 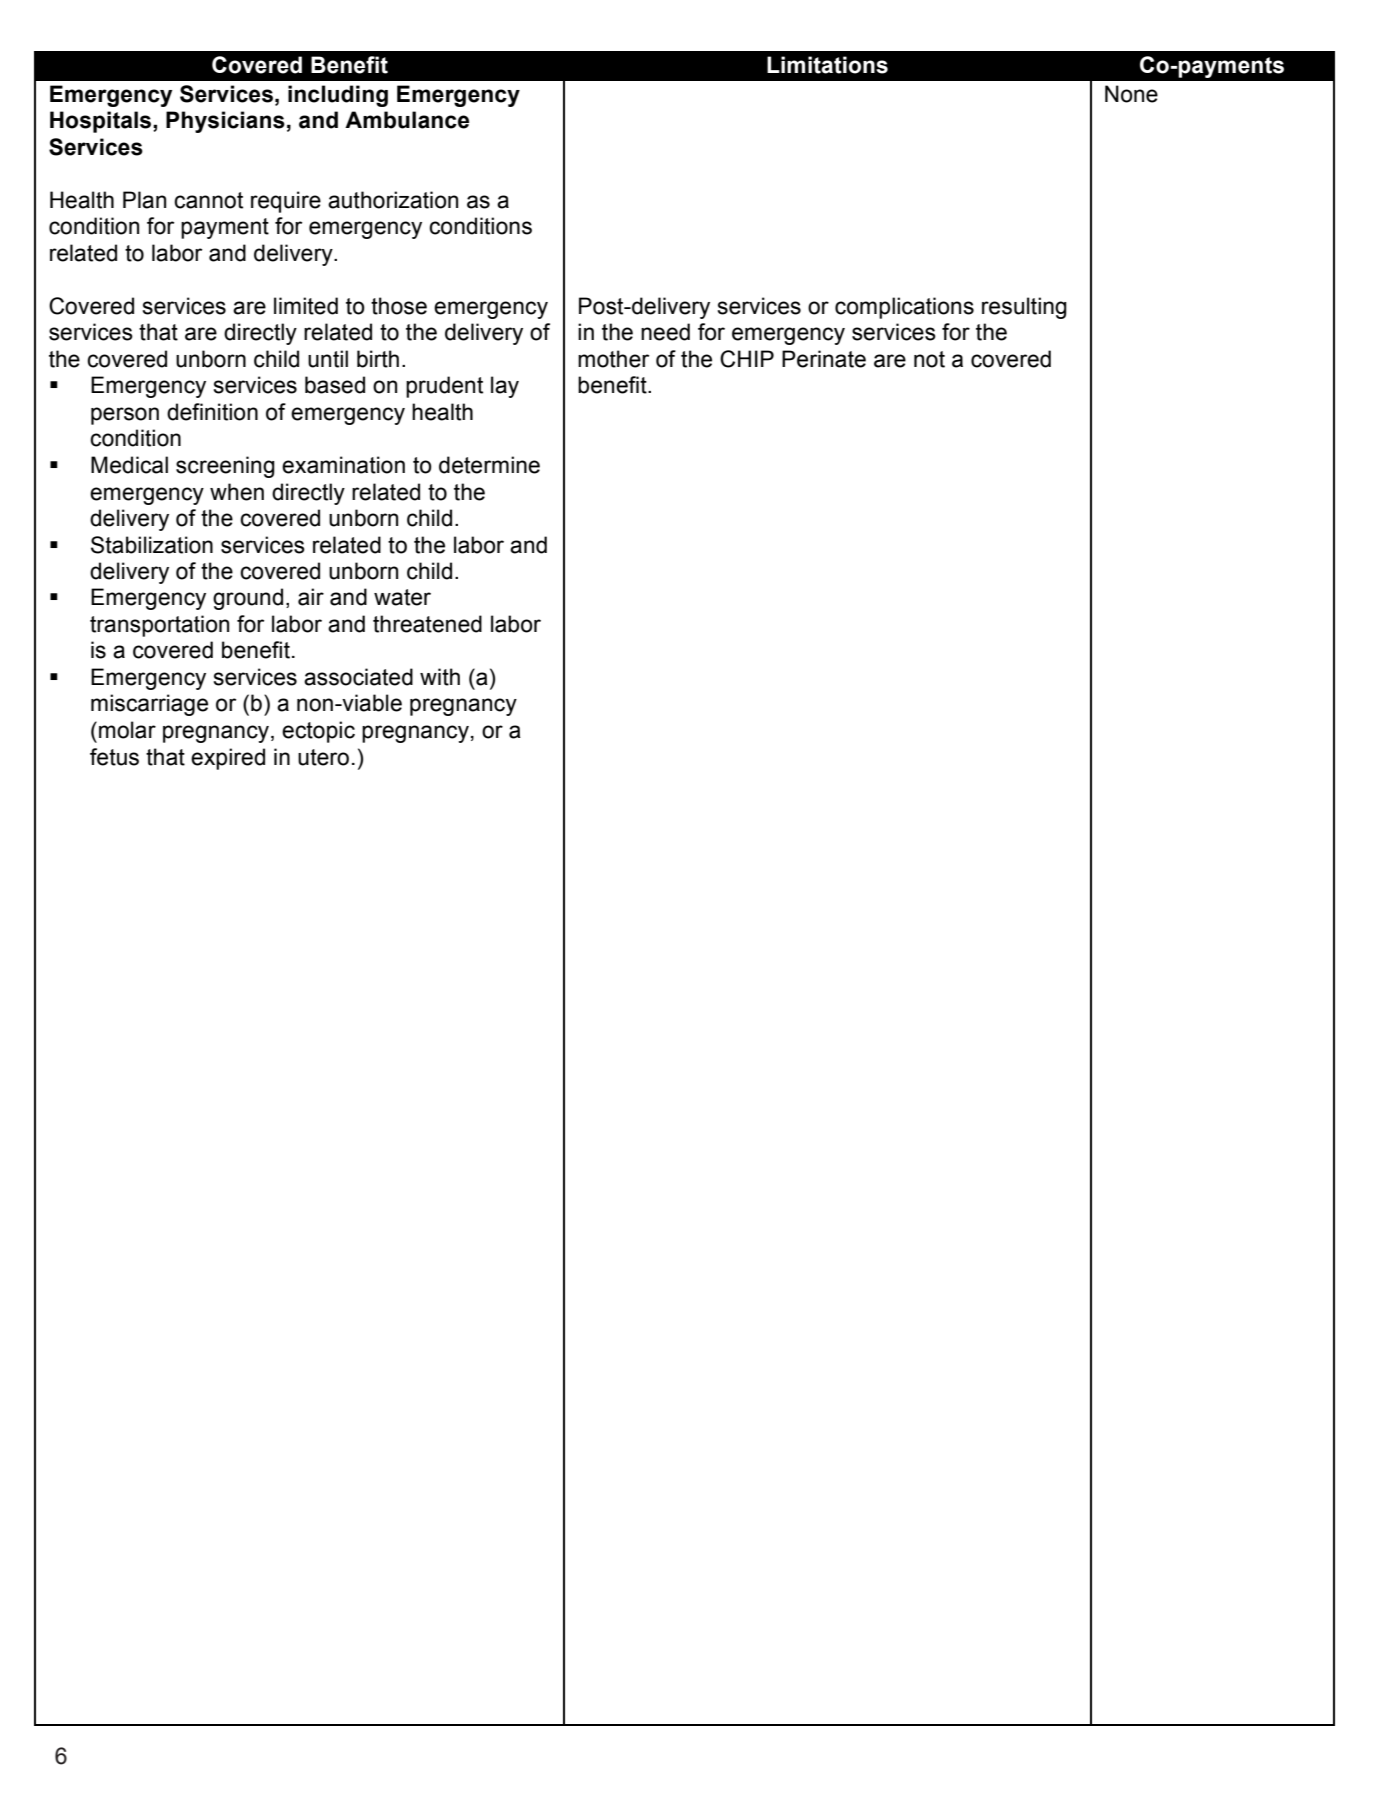 I want to click on need, so click(x=665, y=332).
